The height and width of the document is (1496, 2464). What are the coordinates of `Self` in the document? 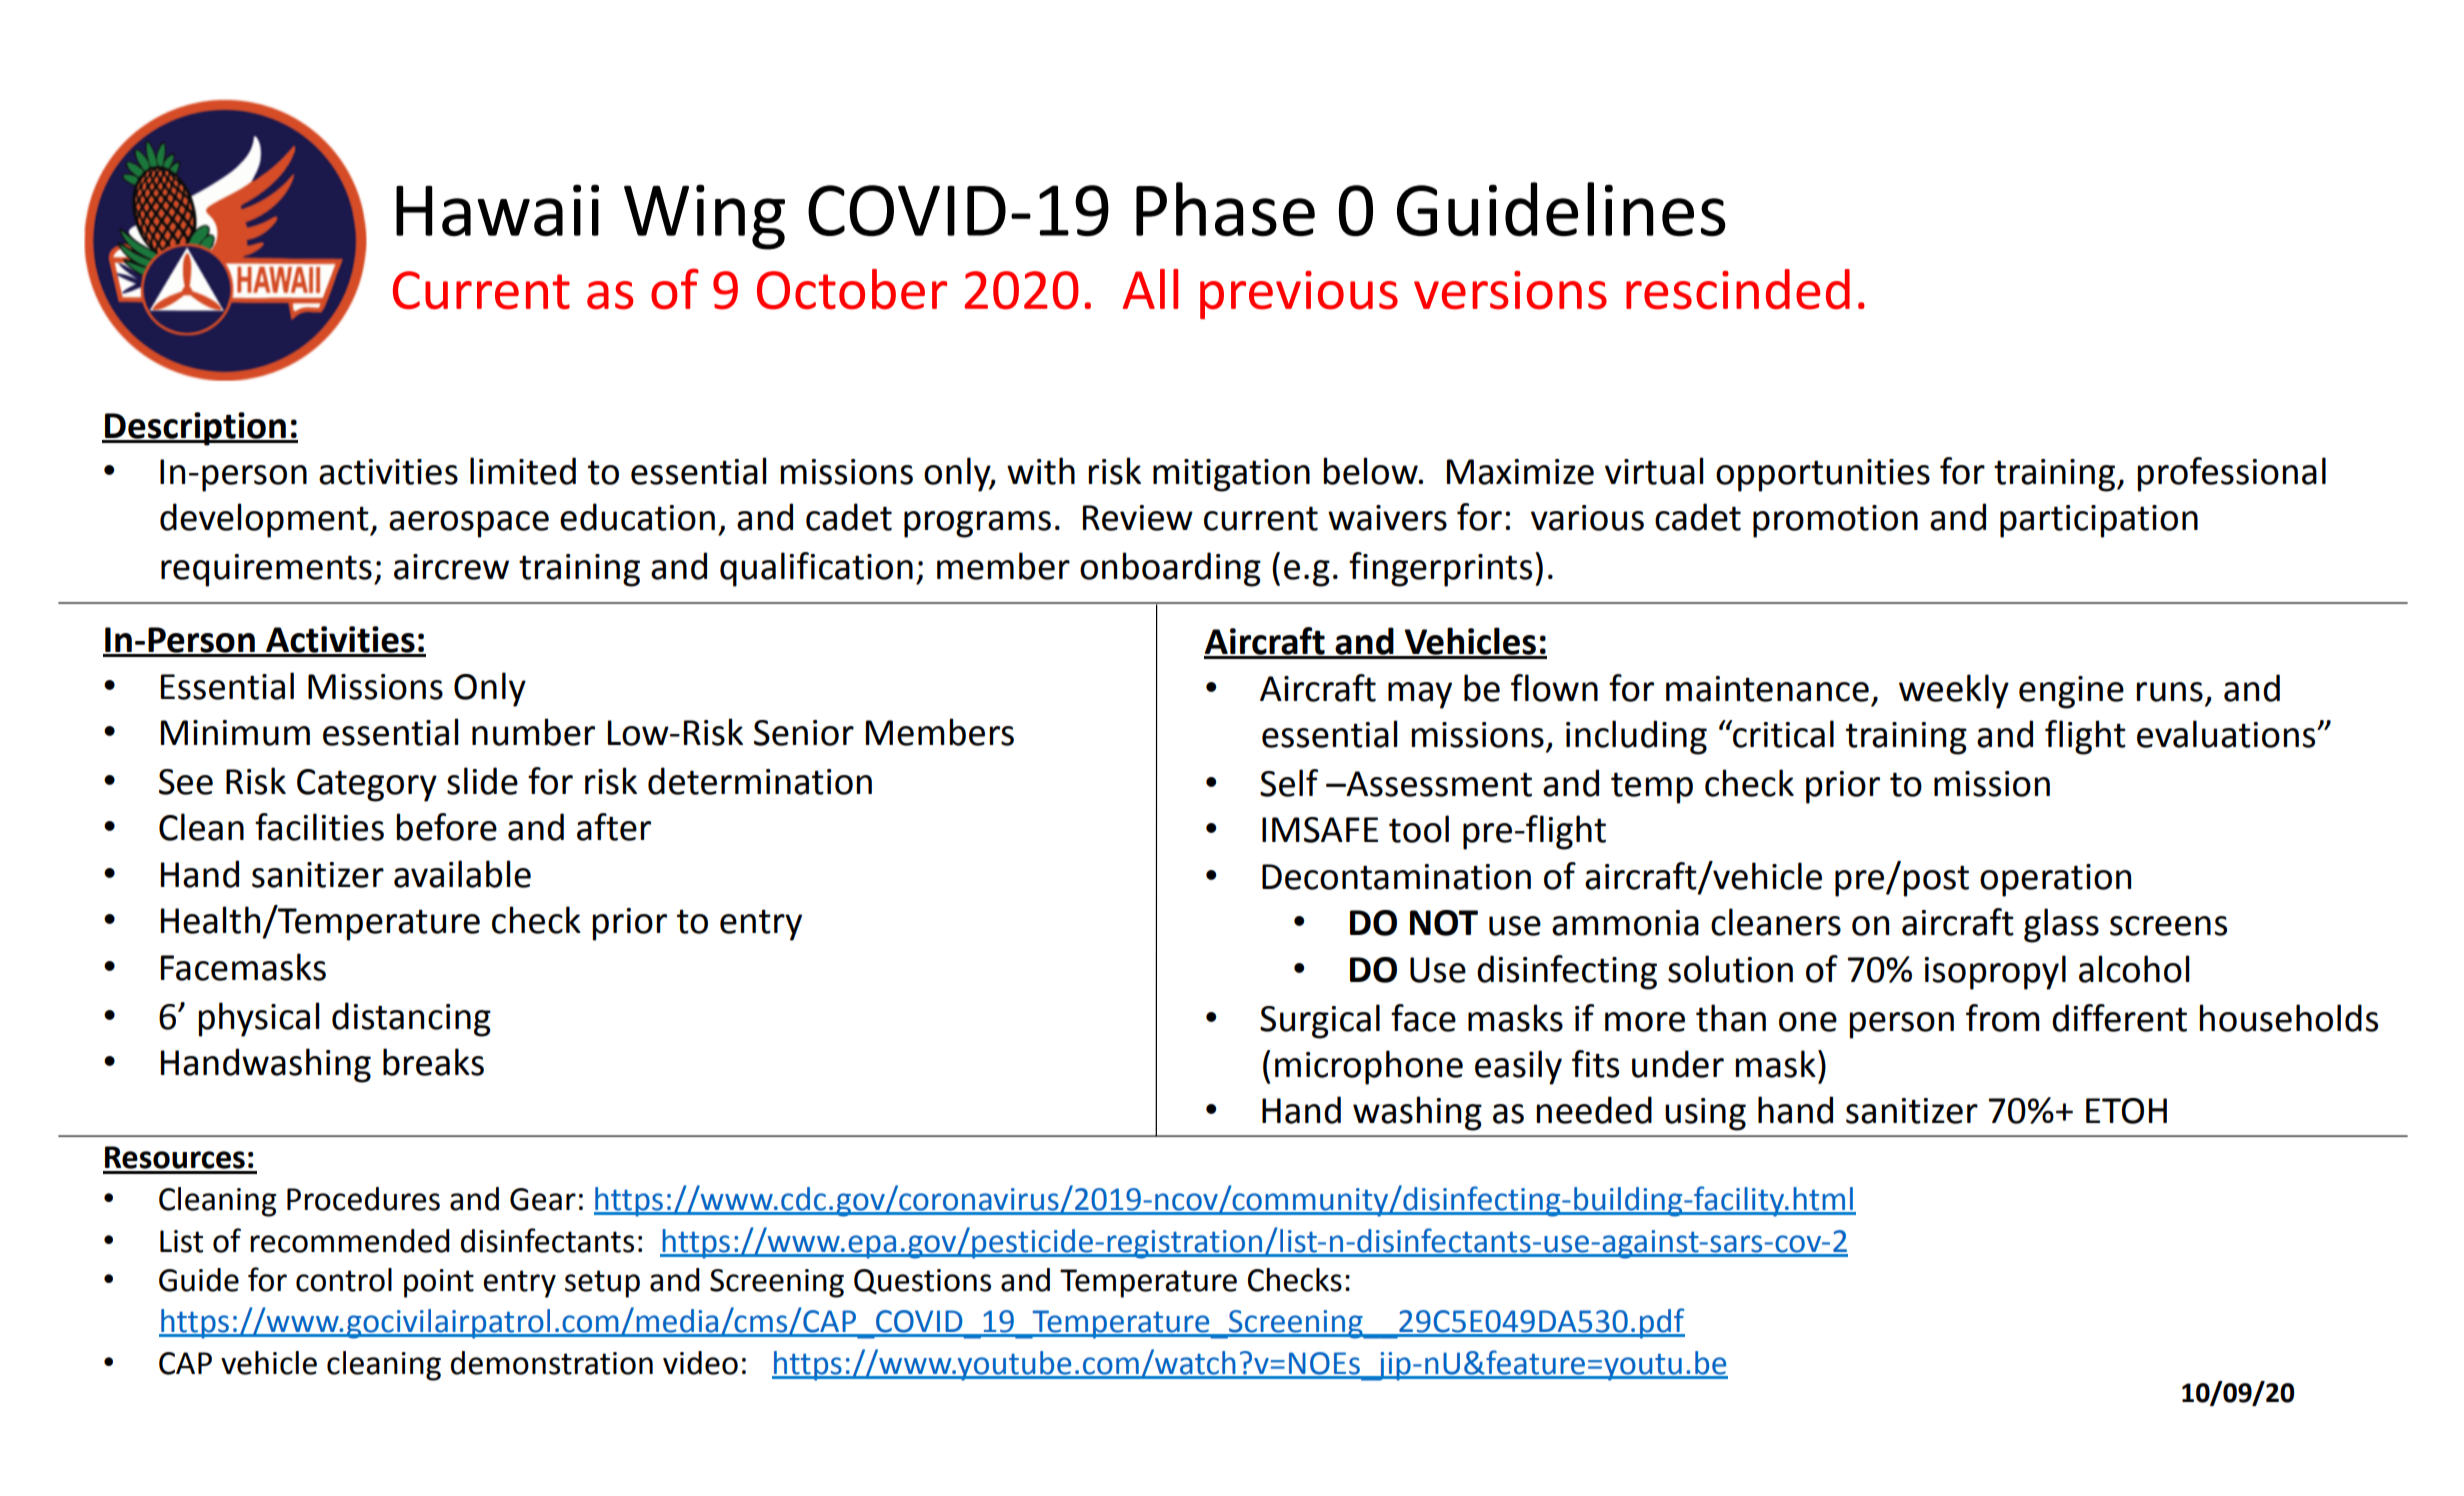 It's located at (1289, 783).
